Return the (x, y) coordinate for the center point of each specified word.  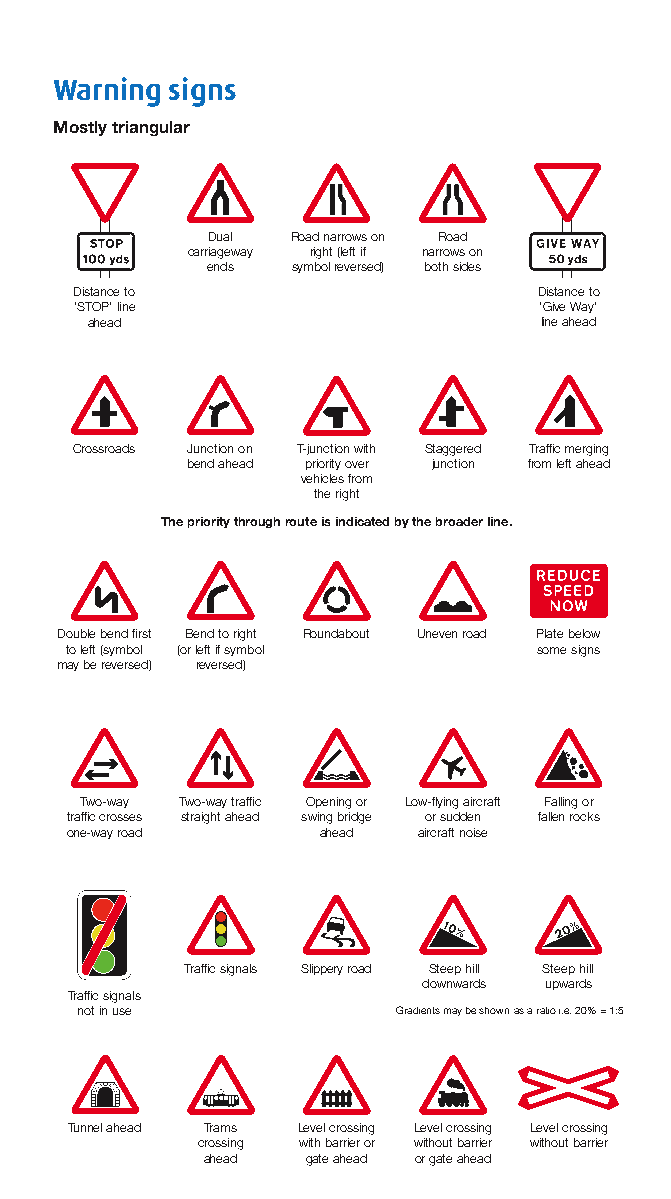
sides (467, 266)
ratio (546, 1010)
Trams (220, 1127)
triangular (151, 128)
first (141, 633)
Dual (220, 236)
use (122, 1011)
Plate (550, 633)
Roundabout (336, 633)
